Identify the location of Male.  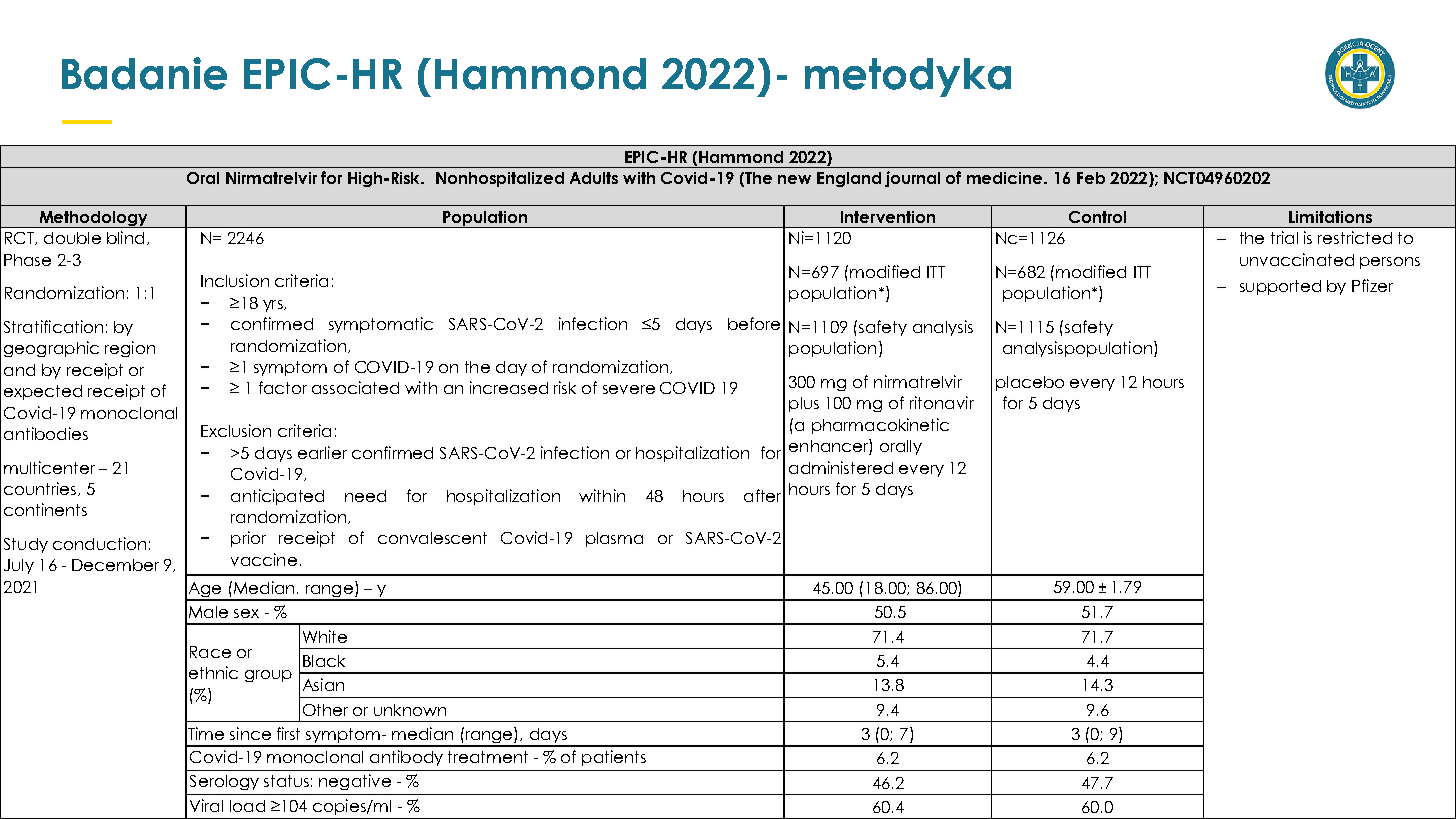
(208, 612).
